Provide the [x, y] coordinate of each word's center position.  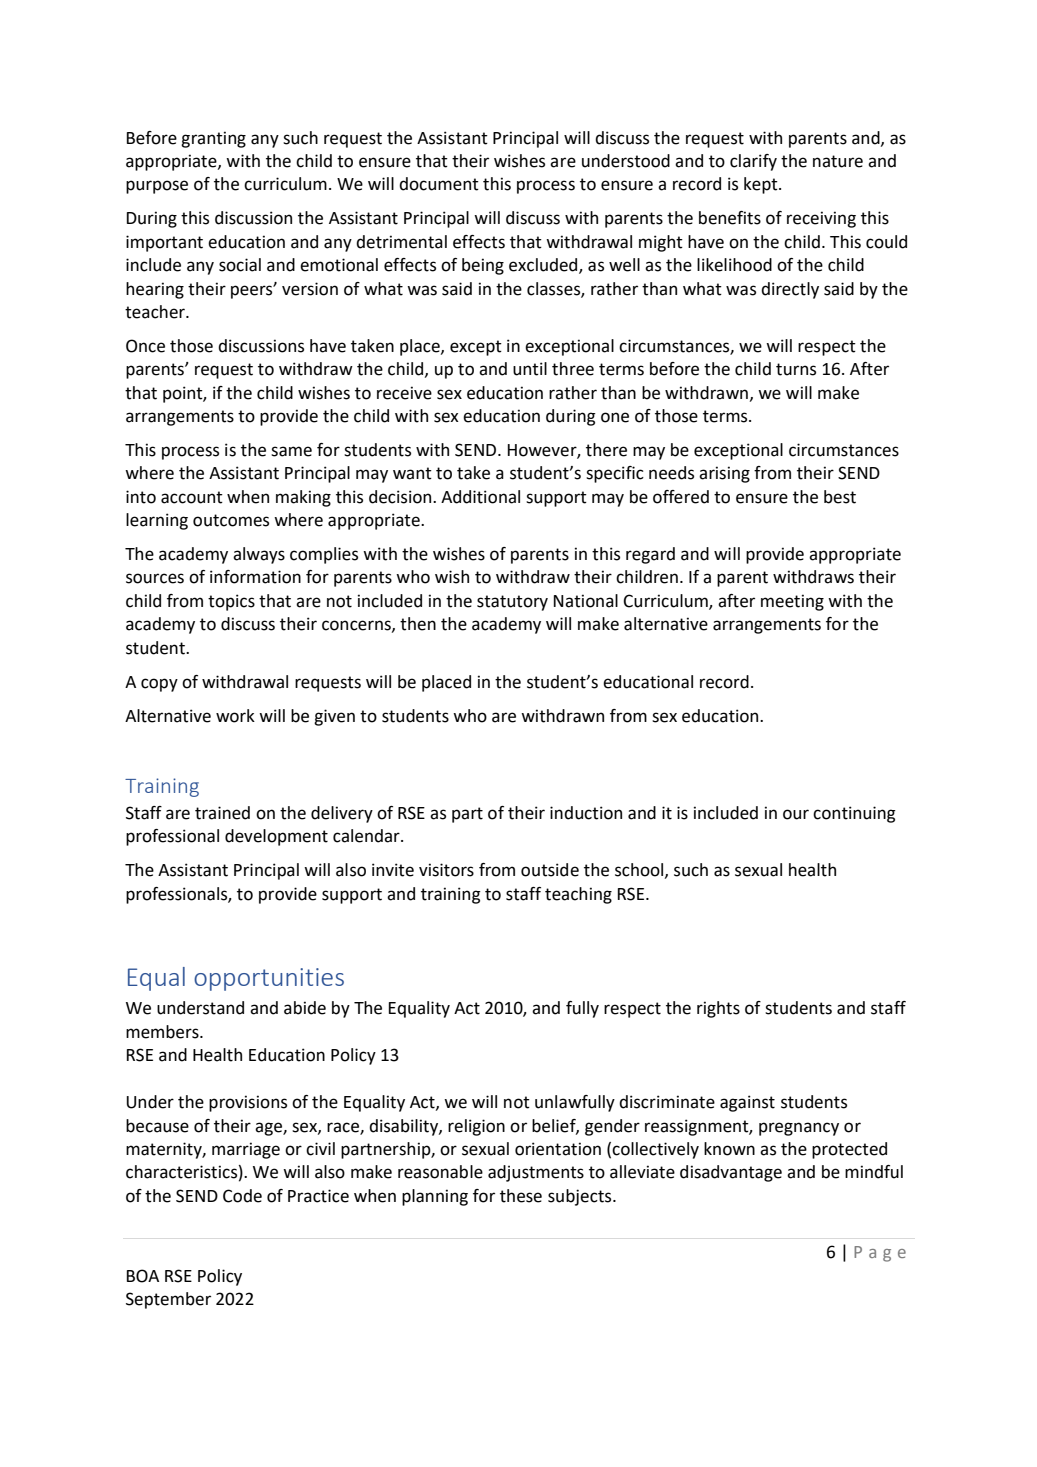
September [168, 1300]
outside [550, 870]
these [521, 1196]
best [840, 497]
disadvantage [731, 1173]
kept [762, 185]
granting [213, 139]
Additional [480, 497]
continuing [854, 814]
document [439, 184]
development [276, 837]
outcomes [231, 520]
